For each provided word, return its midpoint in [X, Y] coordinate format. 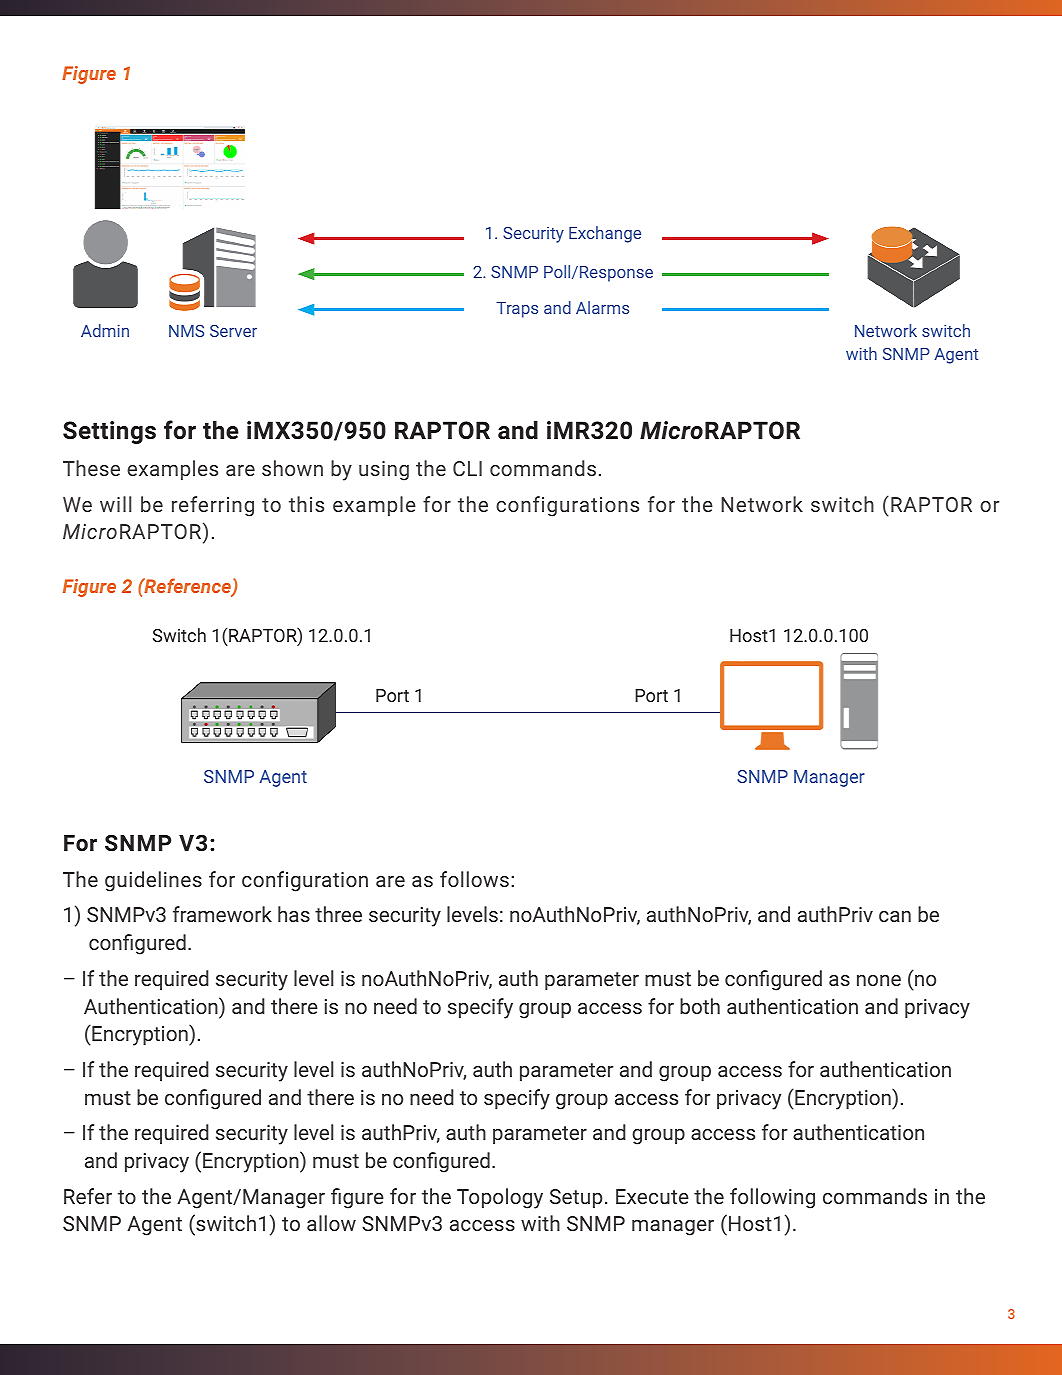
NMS [186, 331]
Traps [517, 310]
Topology [500, 1198]
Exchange [605, 234]
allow [331, 1223]
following [772, 1198]
